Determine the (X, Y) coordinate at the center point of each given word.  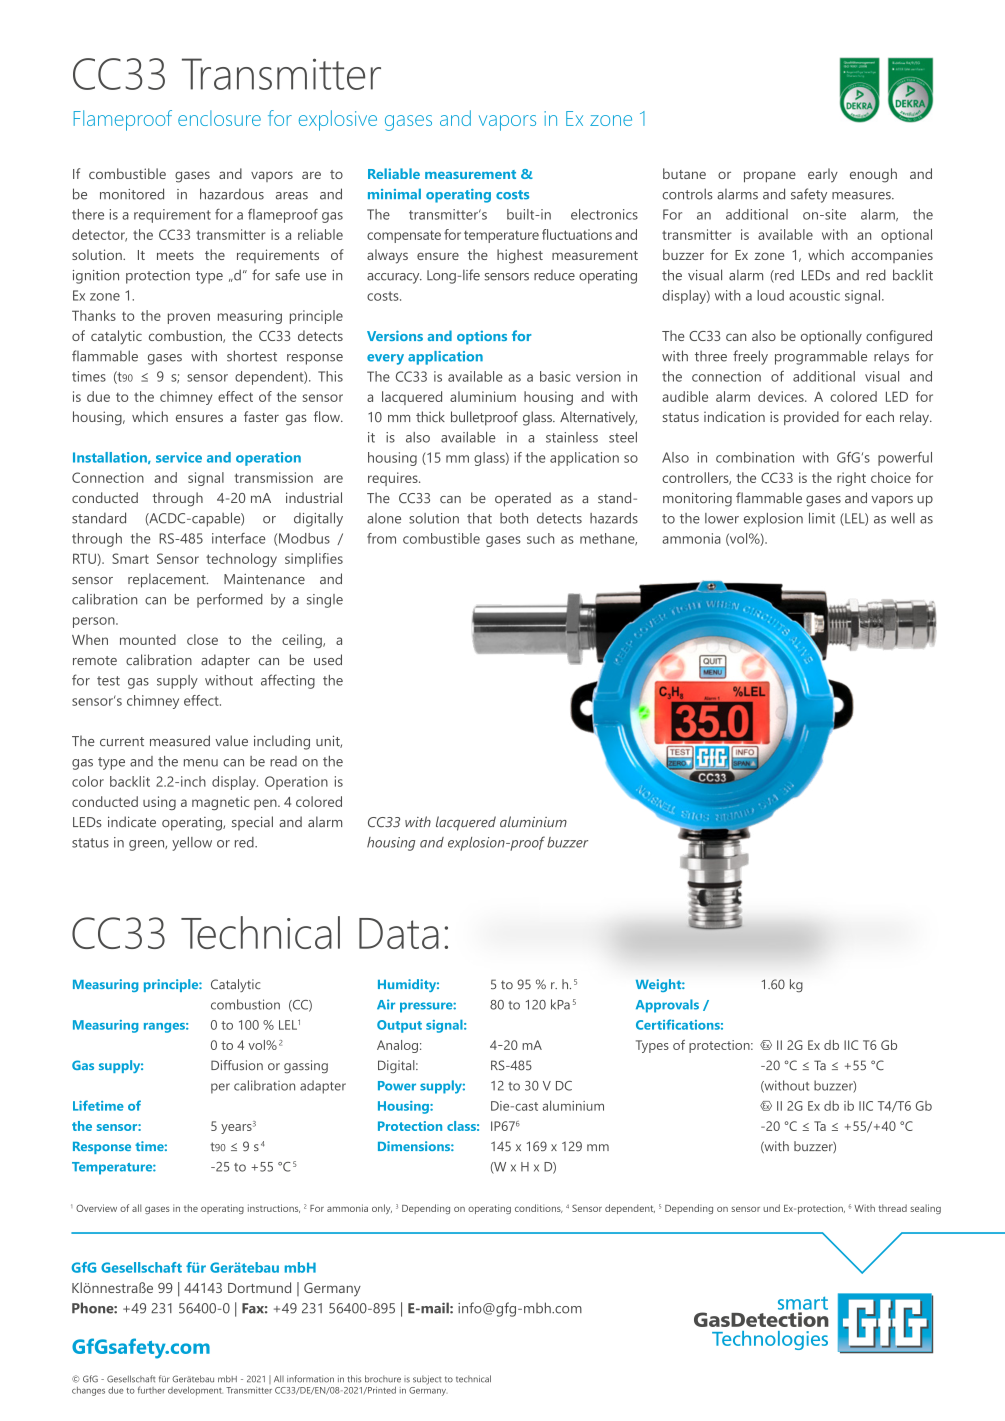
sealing (925, 1209)
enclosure (219, 118)
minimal (394, 194)
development (195, 1391)
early (823, 175)
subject (427, 1380)
